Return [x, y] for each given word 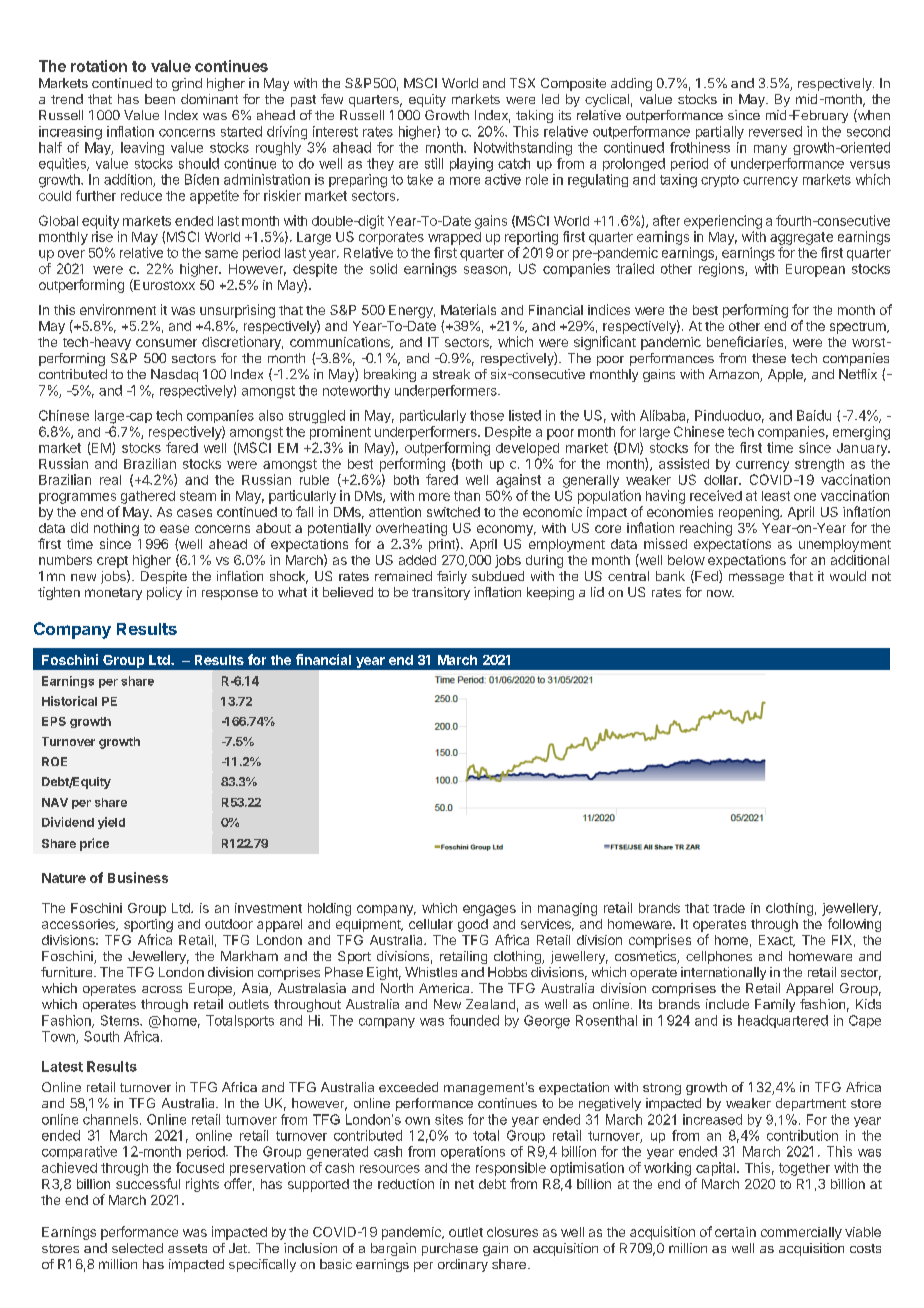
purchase [450, 1249]
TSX [522, 83]
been [160, 99]
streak [451, 374]
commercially [801, 1233]
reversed [775, 131]
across [162, 989]
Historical [69, 701]
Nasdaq [174, 375]
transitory [441, 593]
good [473, 925]
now [720, 593]
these [769, 358]
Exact [777, 941]
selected [137, 1248]
